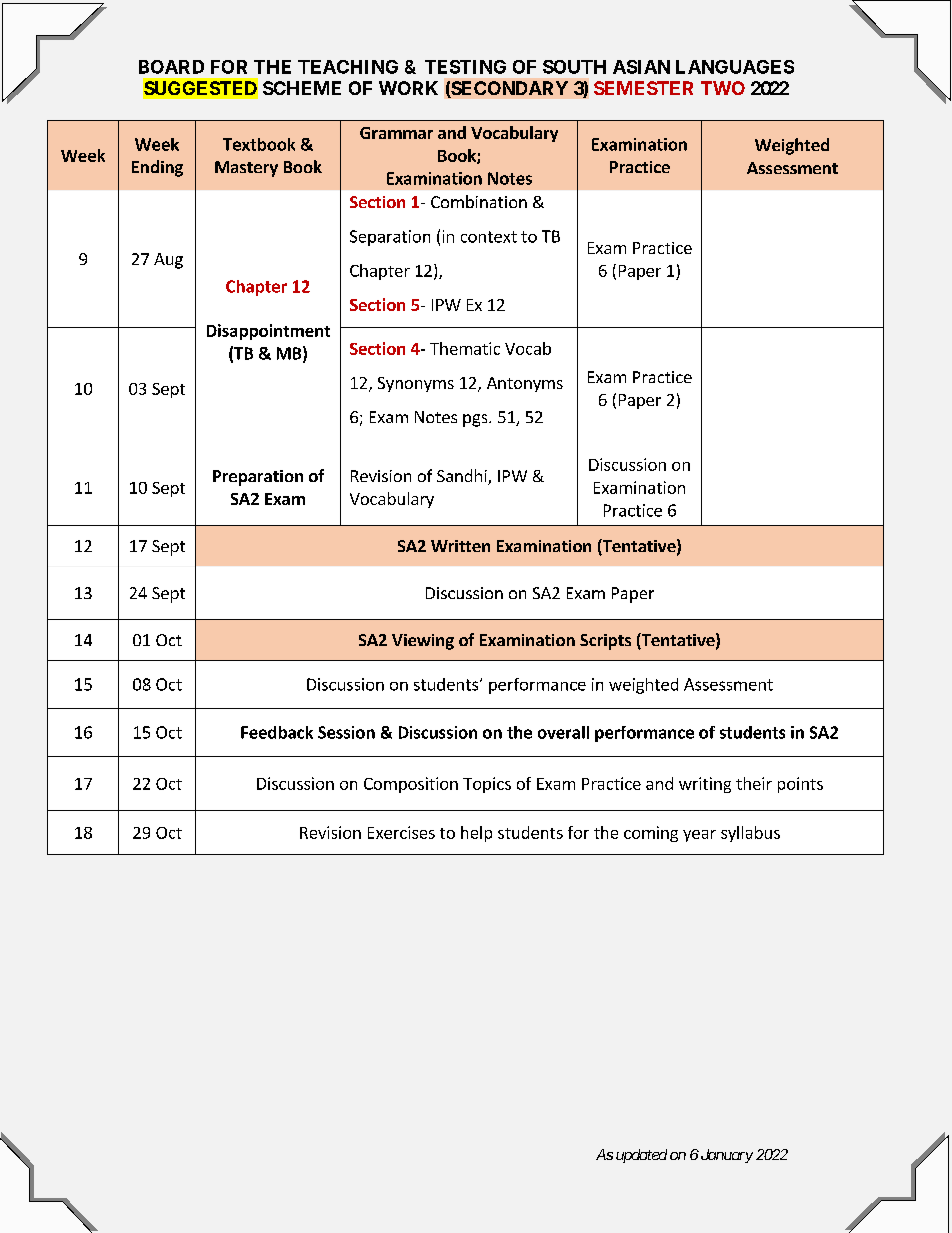 This screenshot has width=952, height=1233. I want to click on Topics, so click(487, 785).
